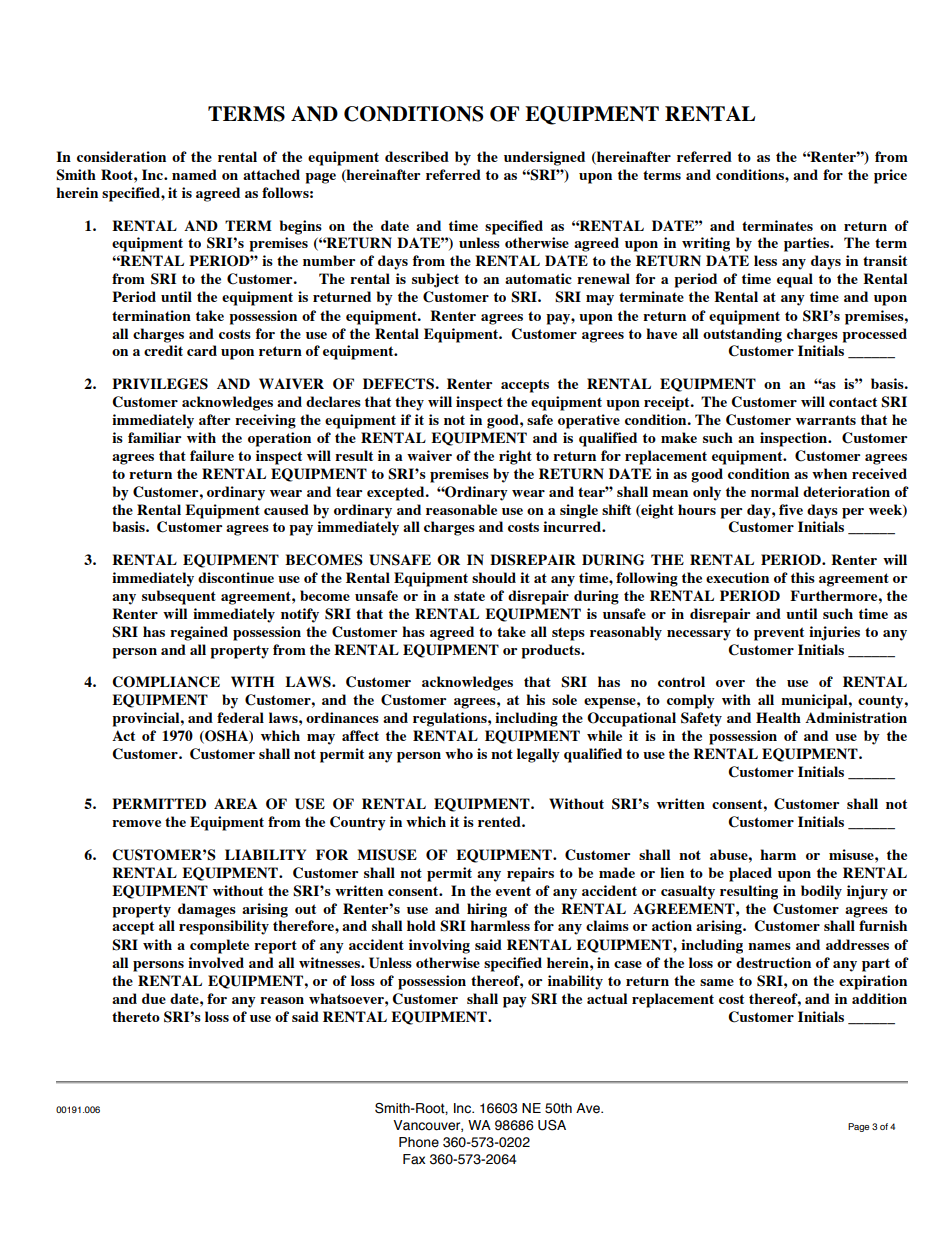  I want to click on addition, so click(879, 998).
